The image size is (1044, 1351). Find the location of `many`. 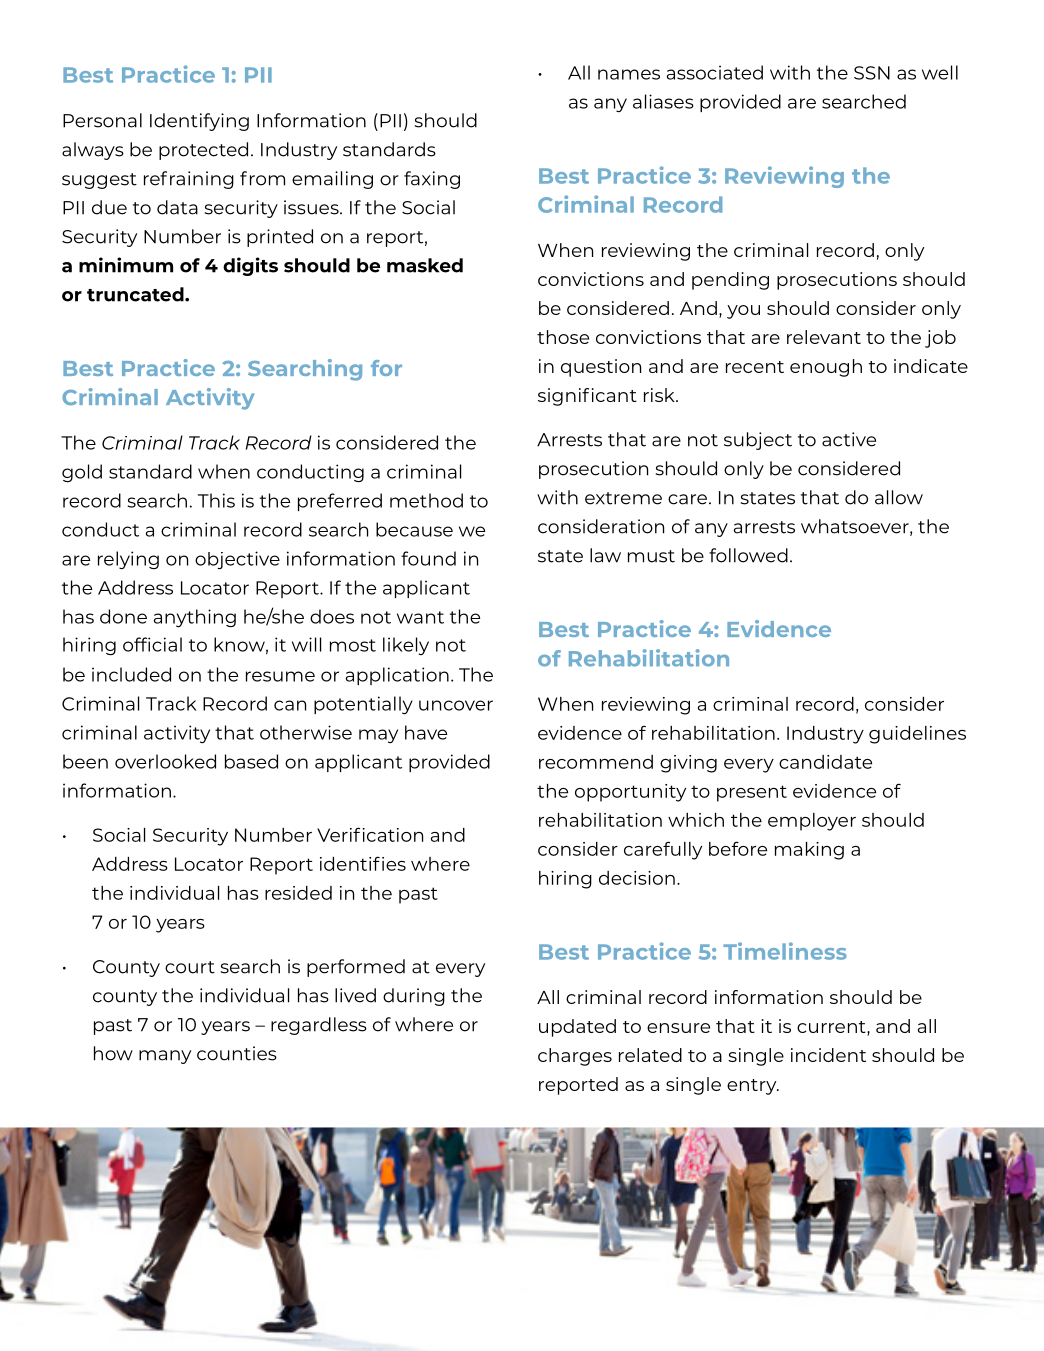

many is located at coordinates (165, 1057).
